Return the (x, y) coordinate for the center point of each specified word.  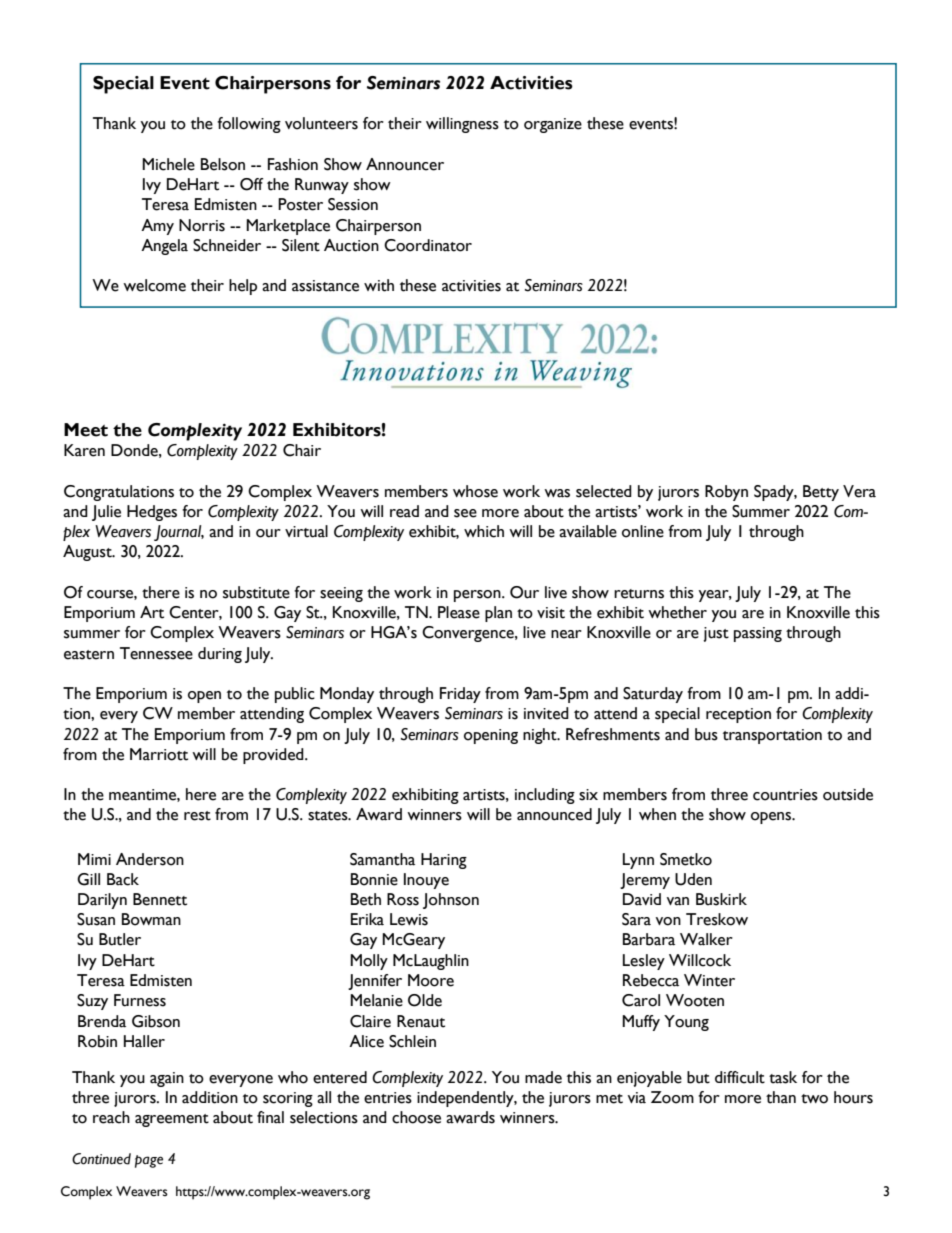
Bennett (160, 899)
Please (459, 612)
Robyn (726, 493)
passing (758, 634)
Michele (168, 164)
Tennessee (156, 653)
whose (475, 491)
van (678, 901)
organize (553, 125)
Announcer (405, 164)
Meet (86, 430)
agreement (172, 1120)
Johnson (451, 901)
